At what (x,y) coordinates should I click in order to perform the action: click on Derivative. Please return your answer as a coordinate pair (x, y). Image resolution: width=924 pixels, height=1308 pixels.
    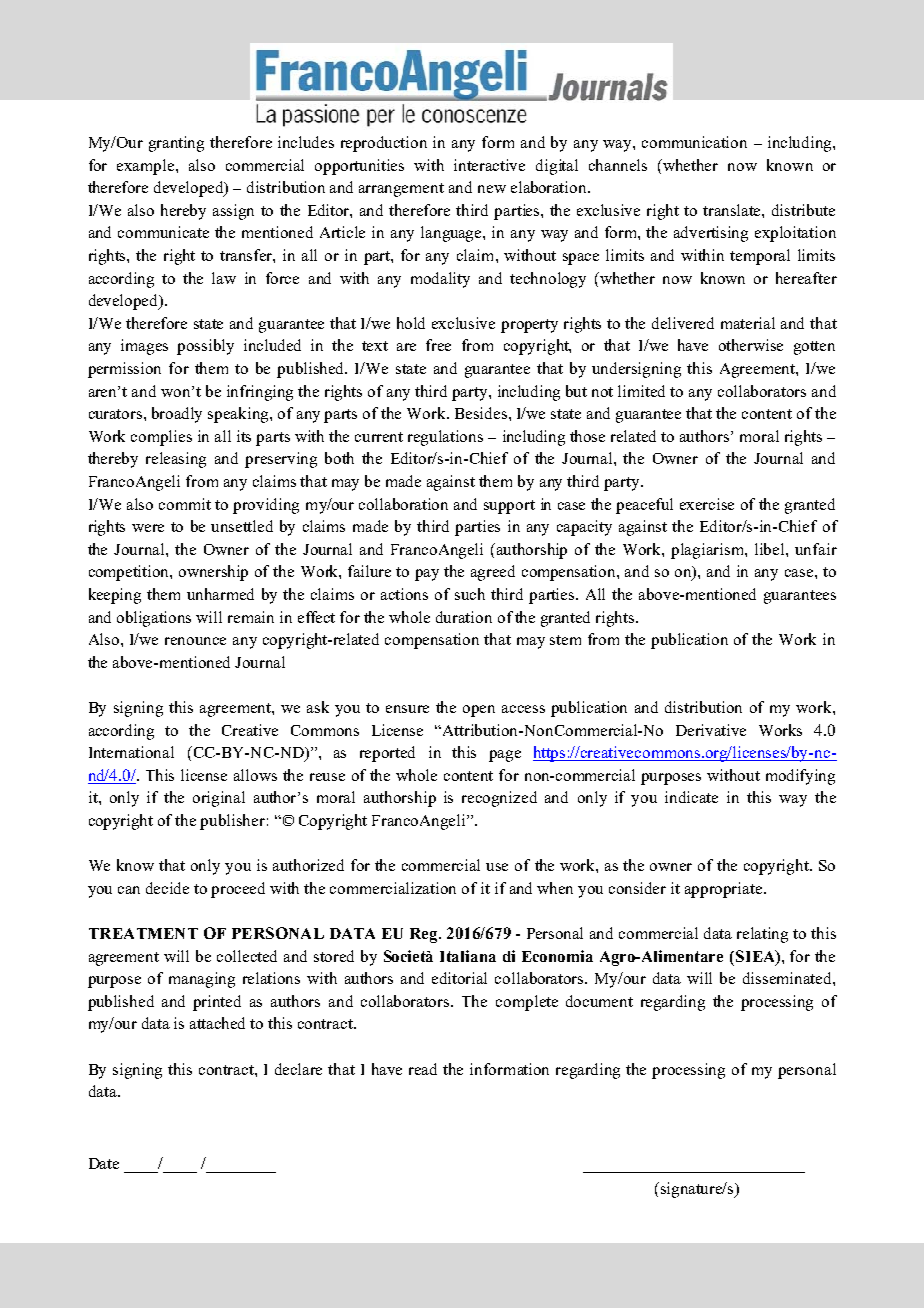
    Looking at the image, I should click on (711, 730).
